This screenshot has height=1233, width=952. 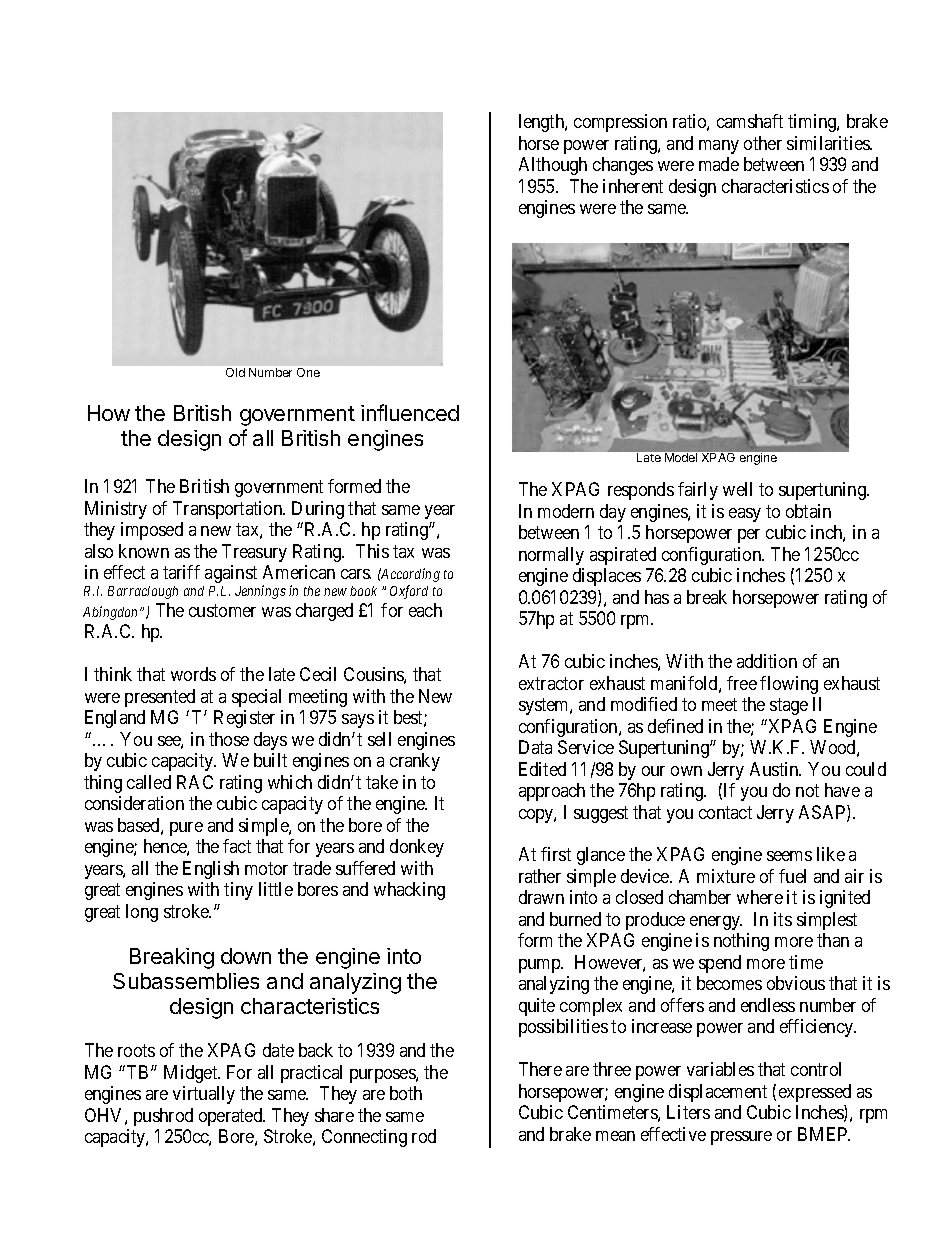 What do you see at coordinates (540, 876) in the screenshot?
I see `rather` at bounding box center [540, 876].
